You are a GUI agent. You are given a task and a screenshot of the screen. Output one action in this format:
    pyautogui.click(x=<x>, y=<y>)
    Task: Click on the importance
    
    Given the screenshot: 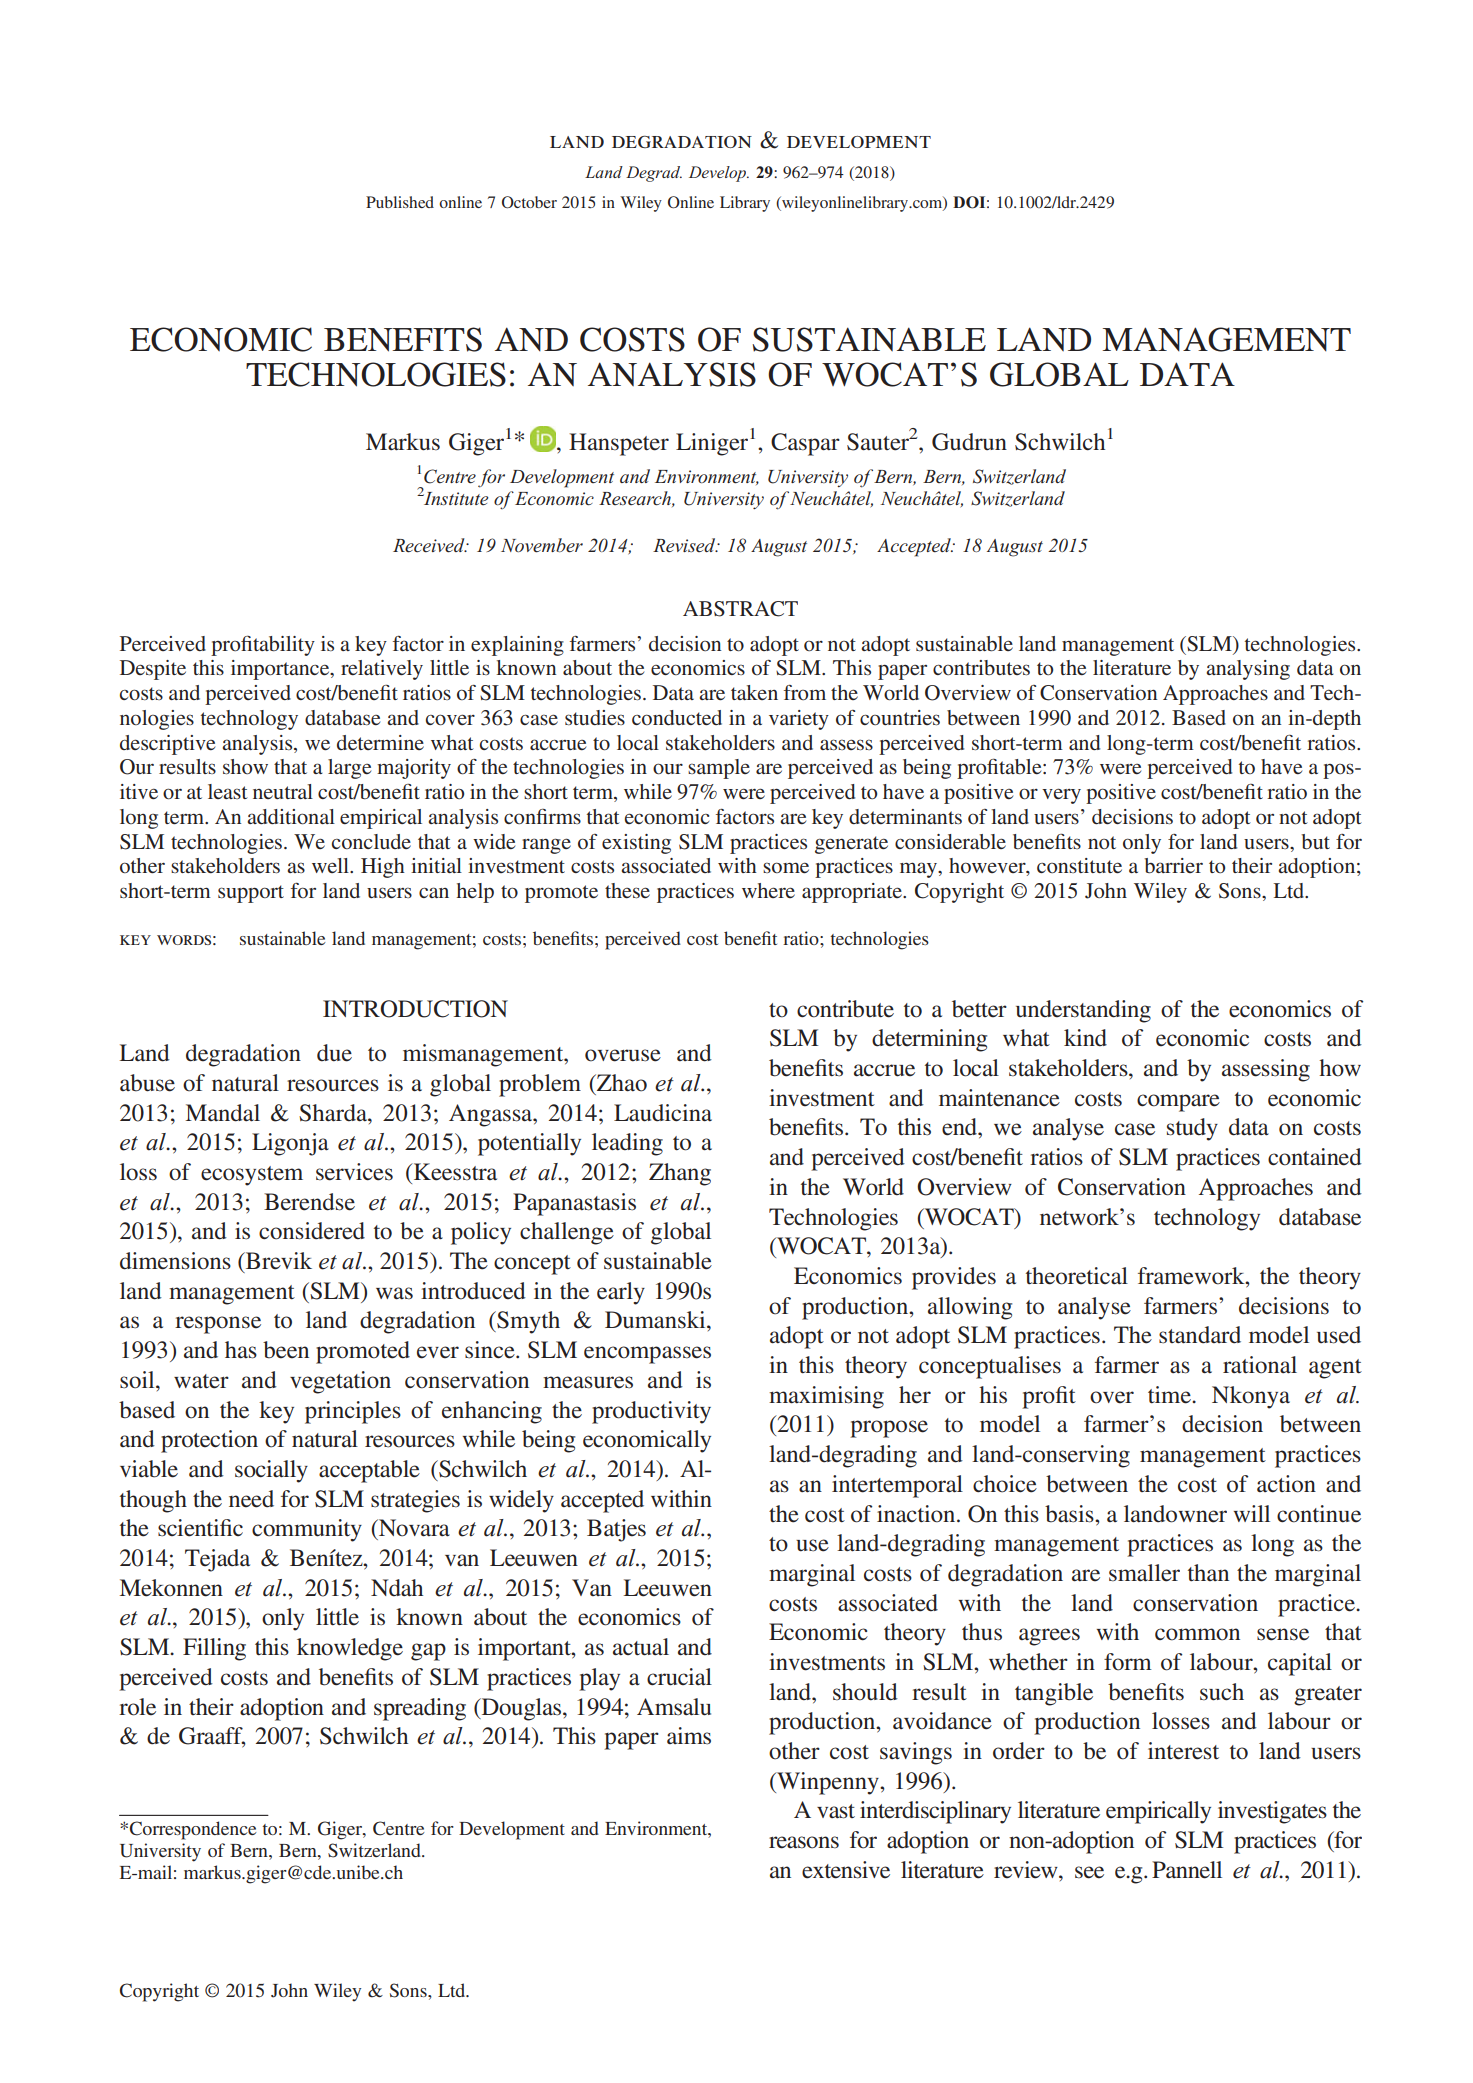 What is the action you would take?
    pyautogui.click(x=281, y=670)
